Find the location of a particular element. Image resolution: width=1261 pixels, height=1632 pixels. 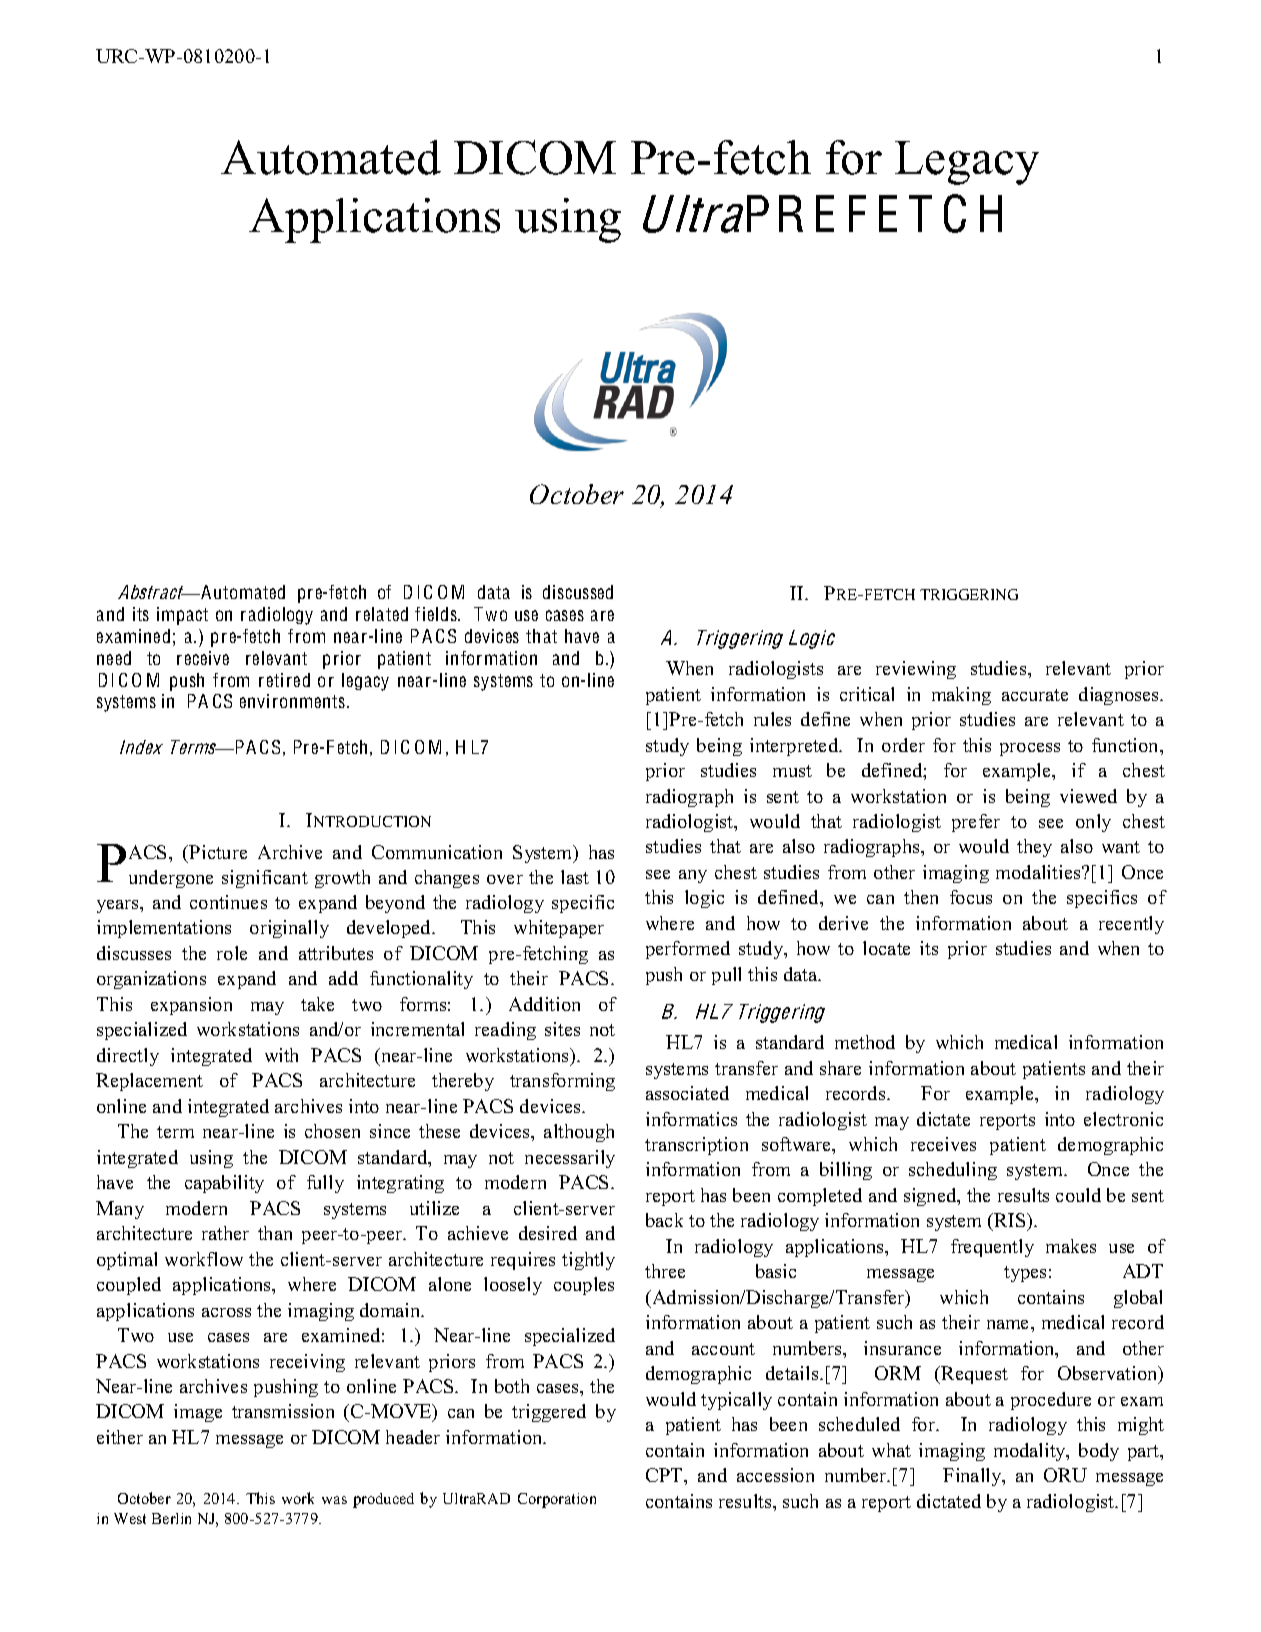

CPT is located at coordinates (665, 1475).
